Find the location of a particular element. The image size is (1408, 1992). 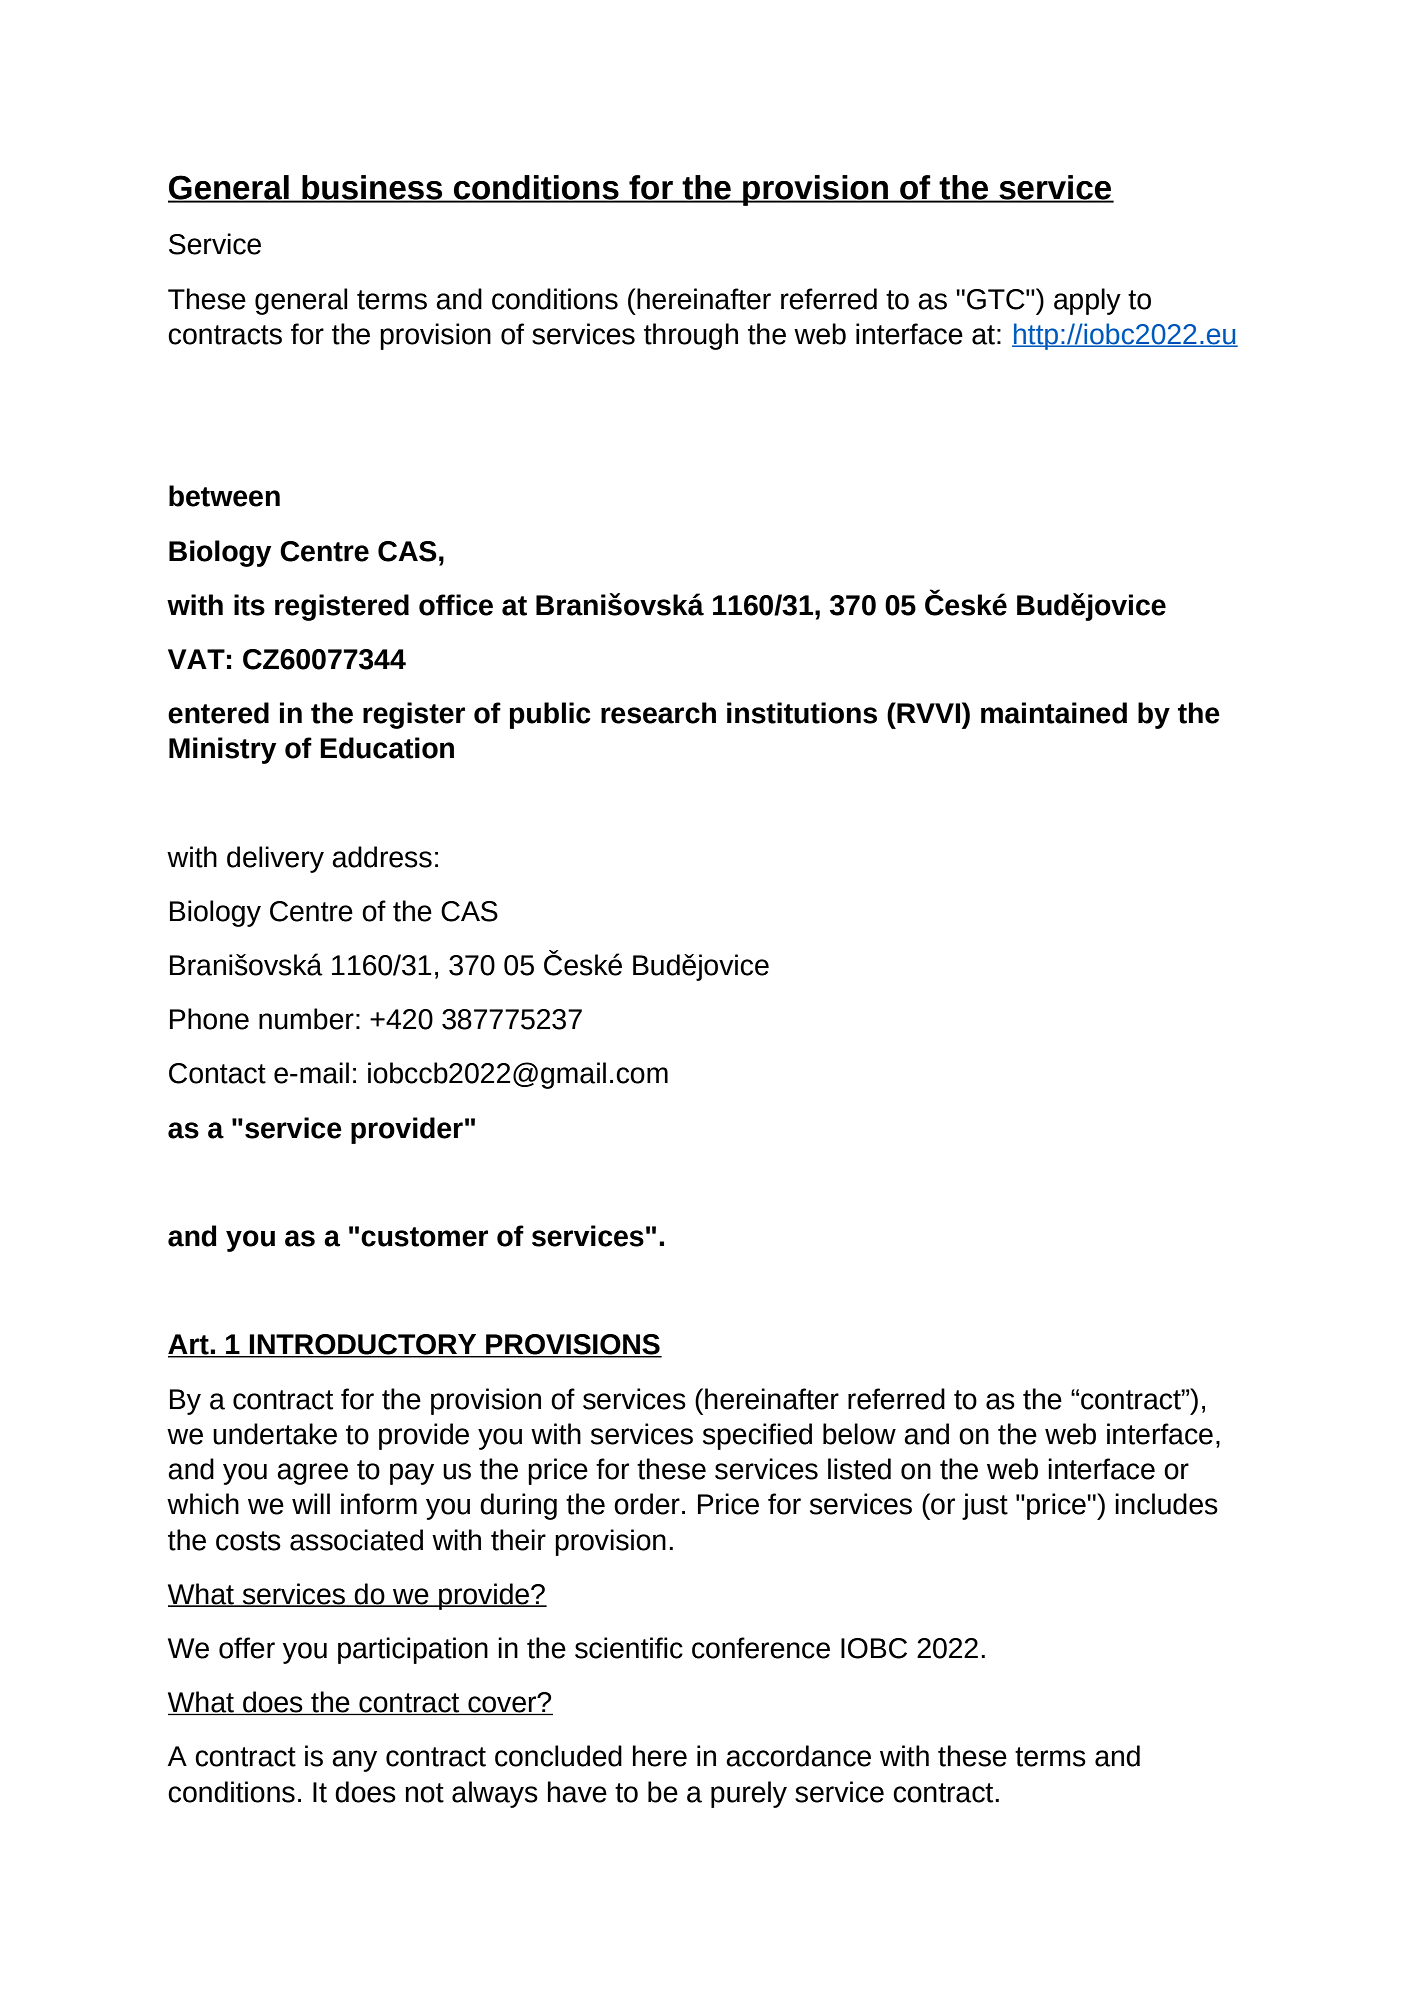

research is located at coordinates (658, 713).
